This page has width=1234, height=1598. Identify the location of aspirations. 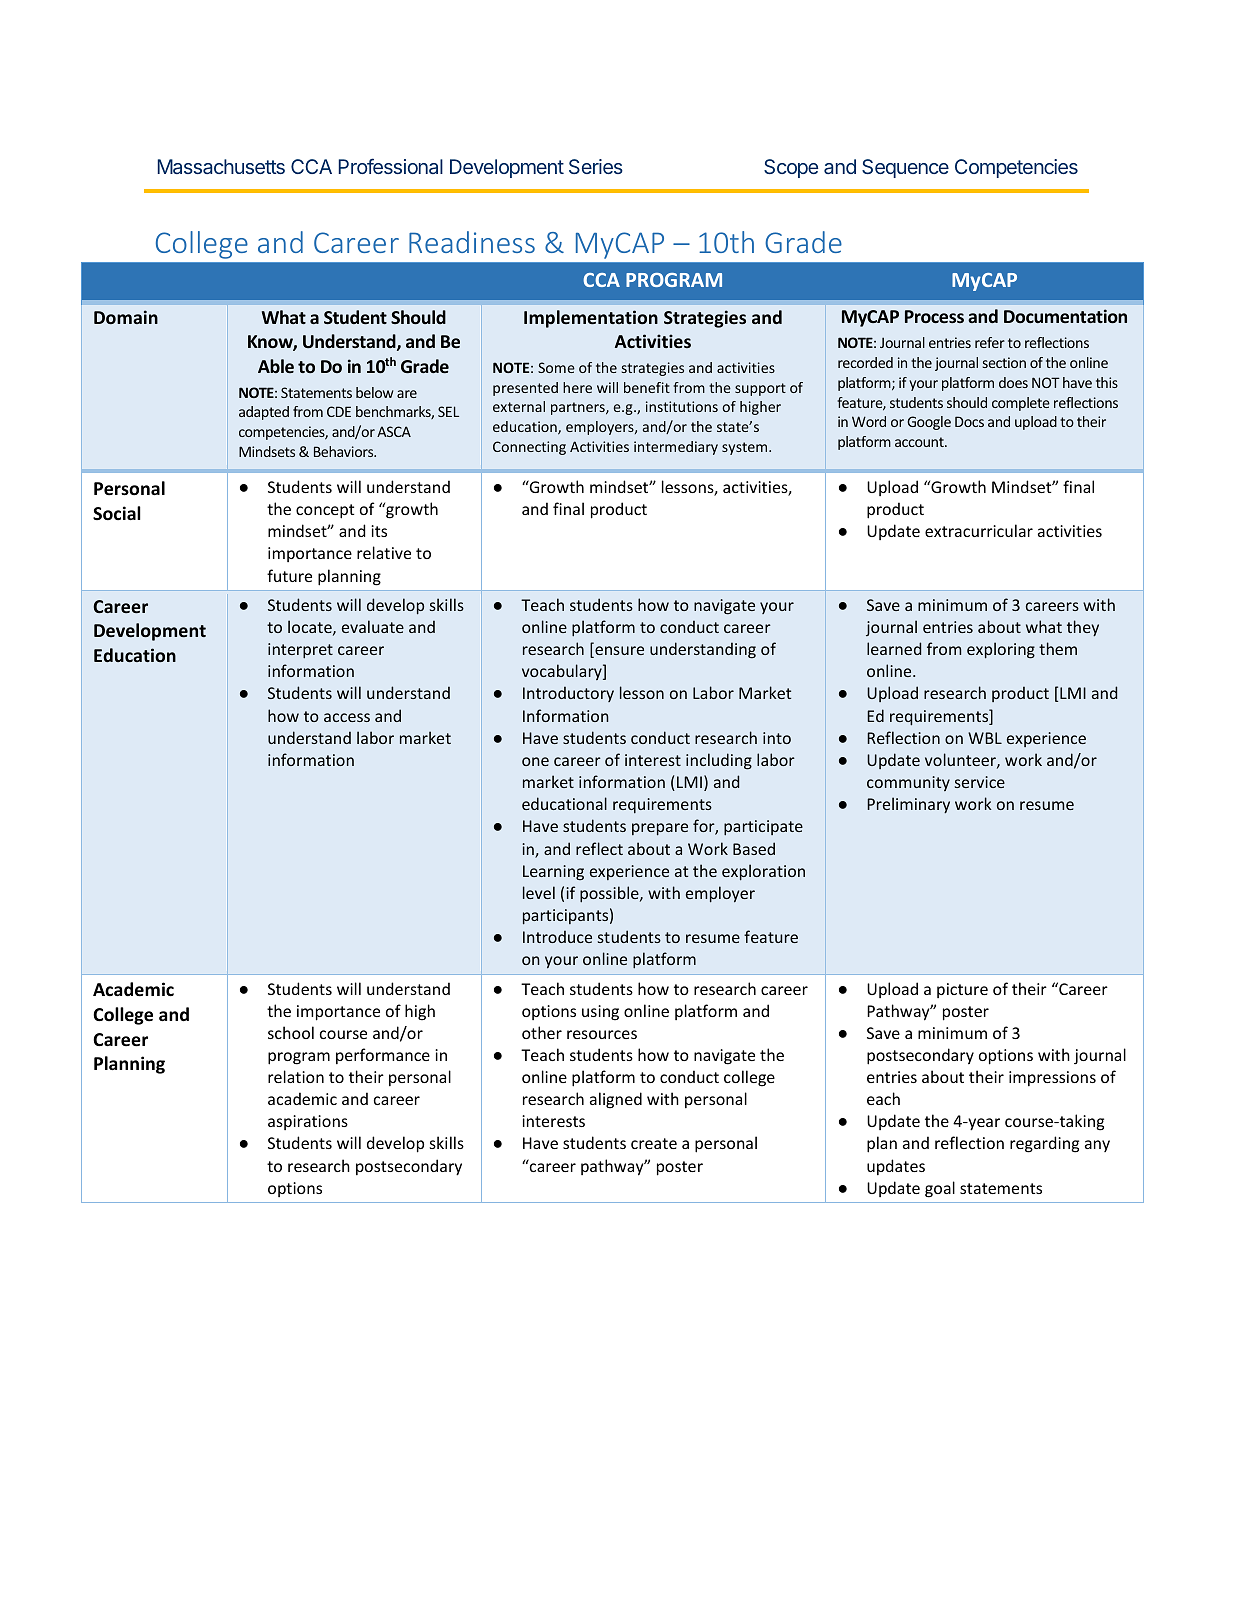
(308, 1122).
